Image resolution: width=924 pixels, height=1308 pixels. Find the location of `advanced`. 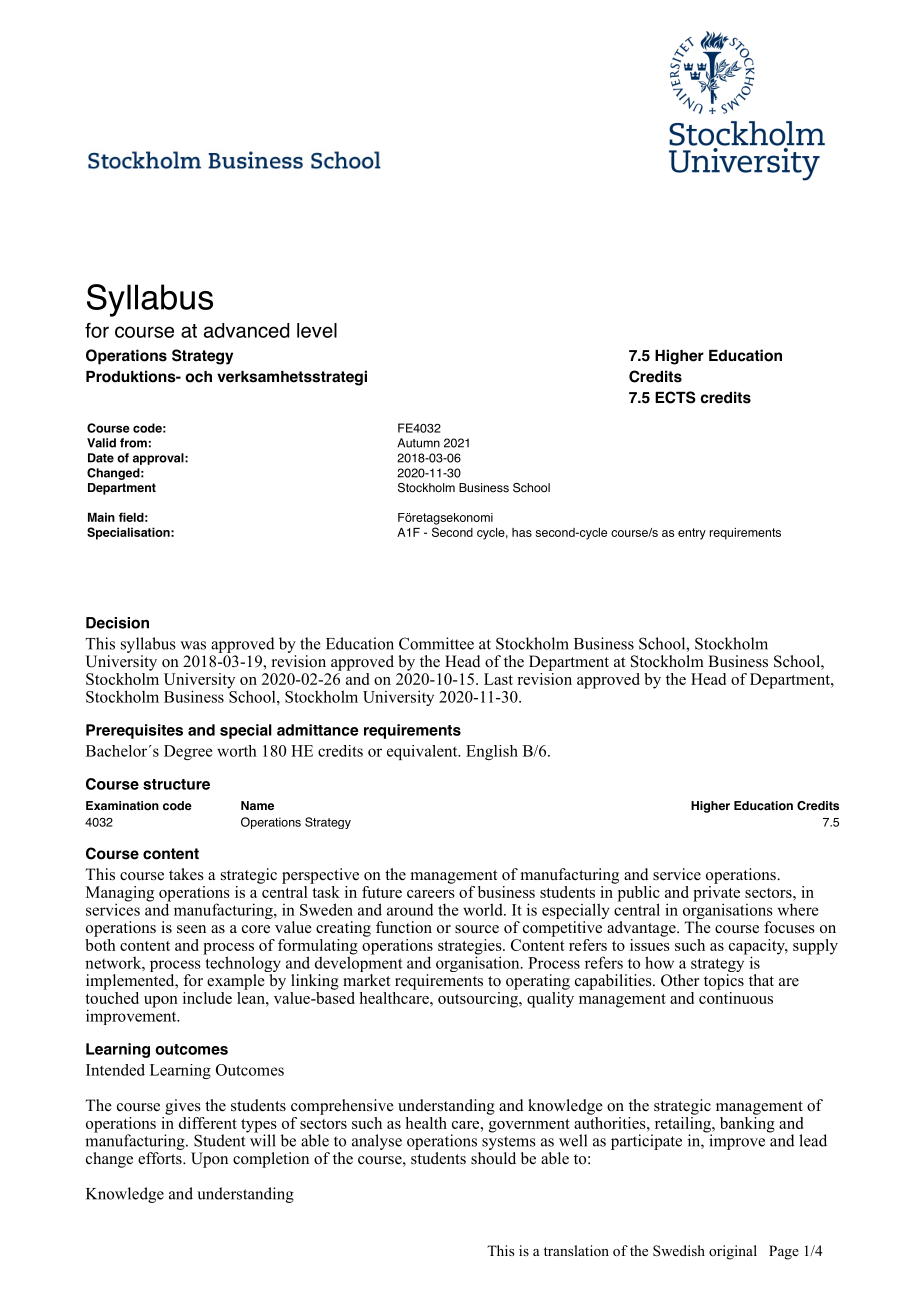

advanced is located at coordinates (246, 330).
